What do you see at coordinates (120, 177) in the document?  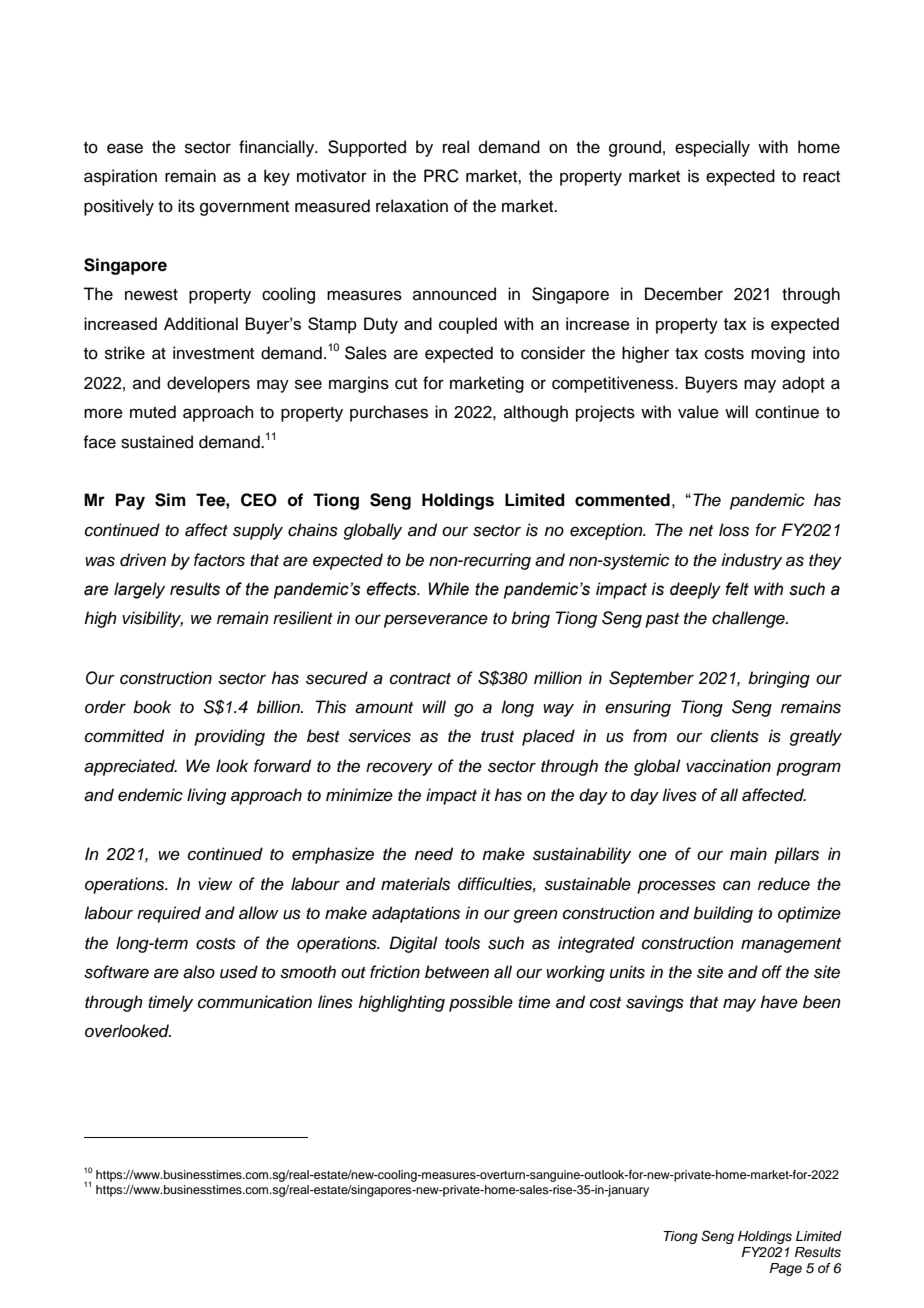 I see `aspiration` at bounding box center [120, 177].
